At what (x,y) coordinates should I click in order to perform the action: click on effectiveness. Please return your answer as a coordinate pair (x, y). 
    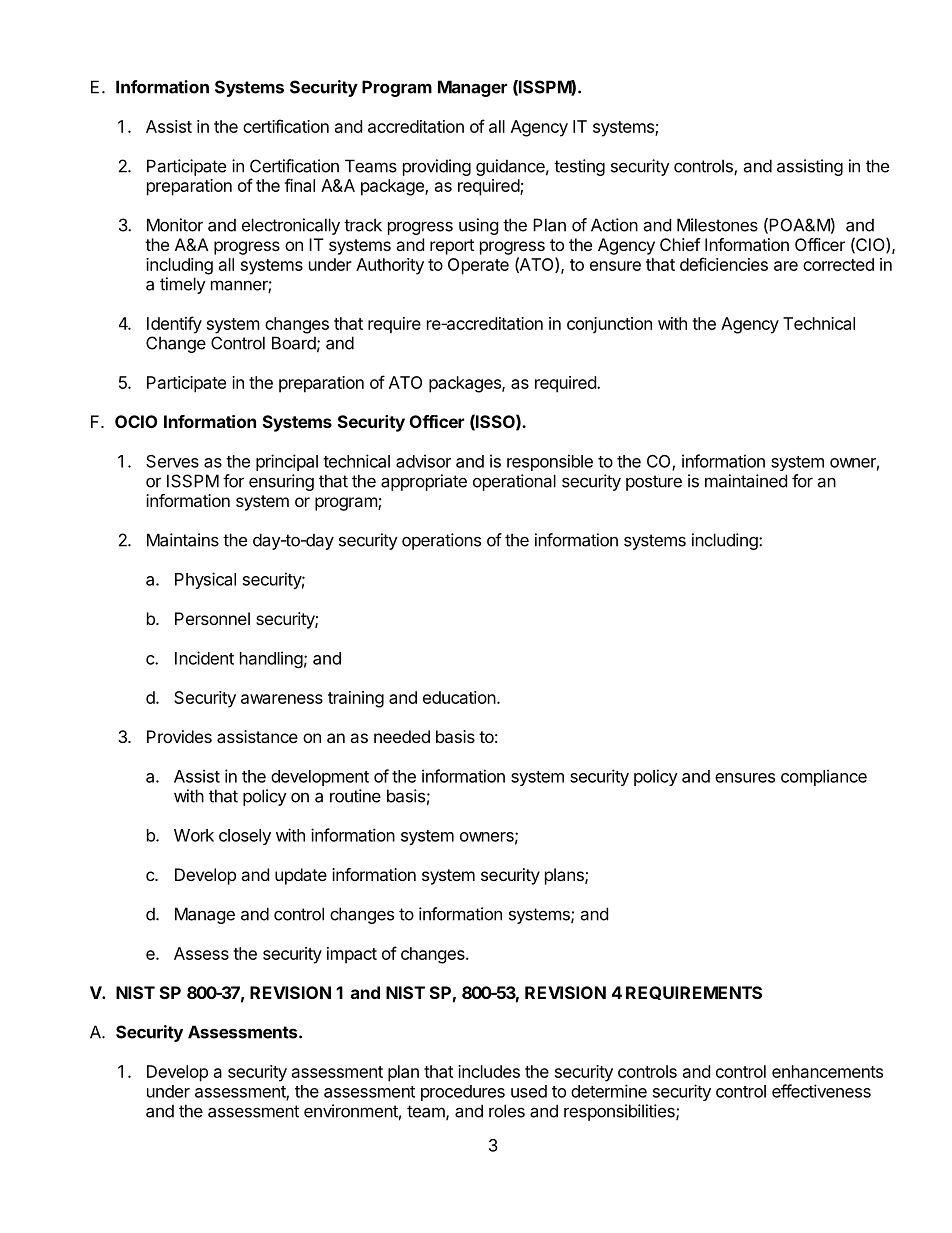
    Looking at the image, I should click on (821, 1091).
